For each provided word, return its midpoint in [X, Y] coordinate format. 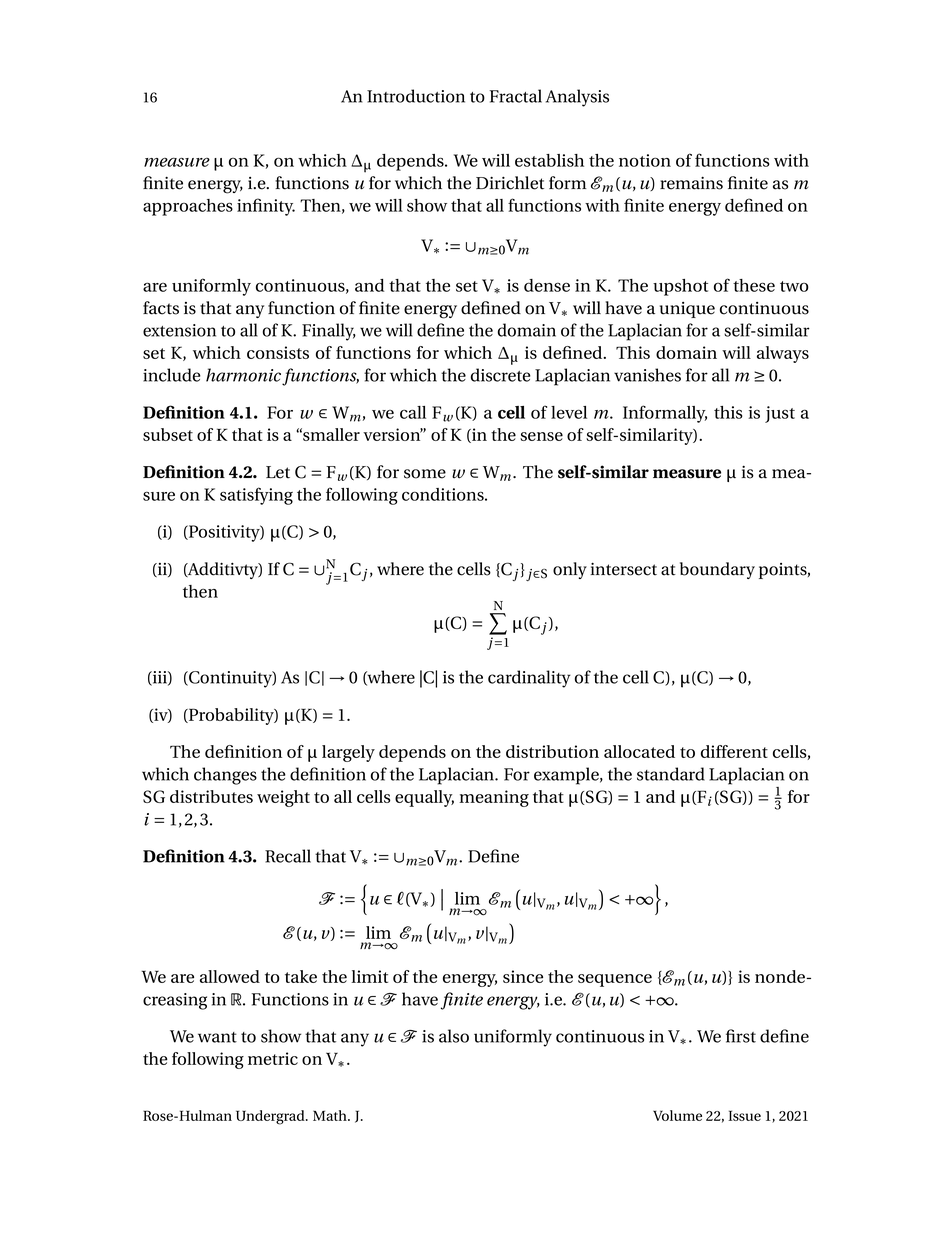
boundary [717, 570]
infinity [266, 207]
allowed [230, 976]
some [425, 474]
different [734, 751]
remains [691, 183]
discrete [501, 375]
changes [225, 776]
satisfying [256, 496]
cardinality [529, 679]
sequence [615, 980]
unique [687, 310]
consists [278, 352]
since [523, 976]
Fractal [516, 96]
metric [273, 1058]
